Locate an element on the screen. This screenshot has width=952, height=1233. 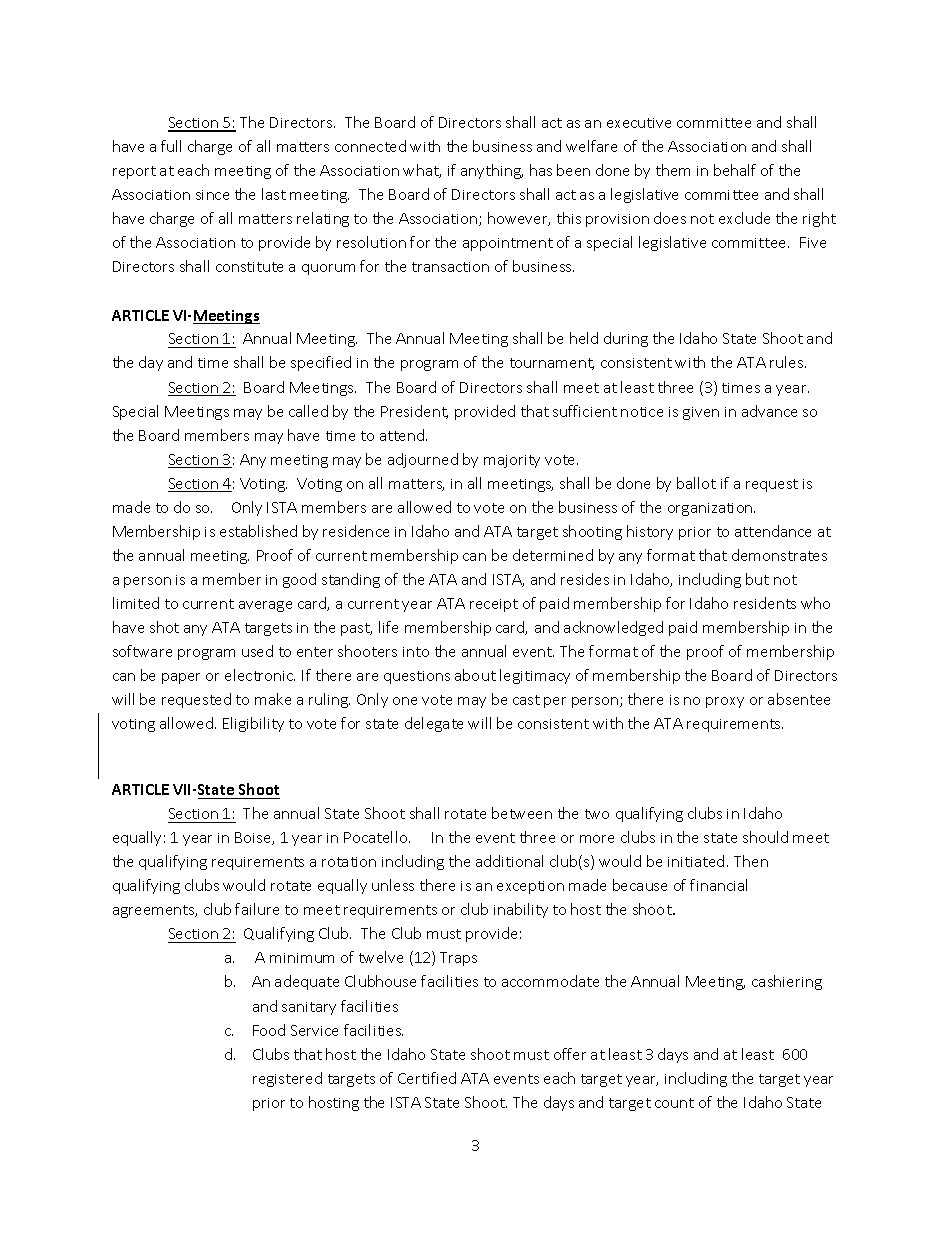
has is located at coordinates (541, 170).
